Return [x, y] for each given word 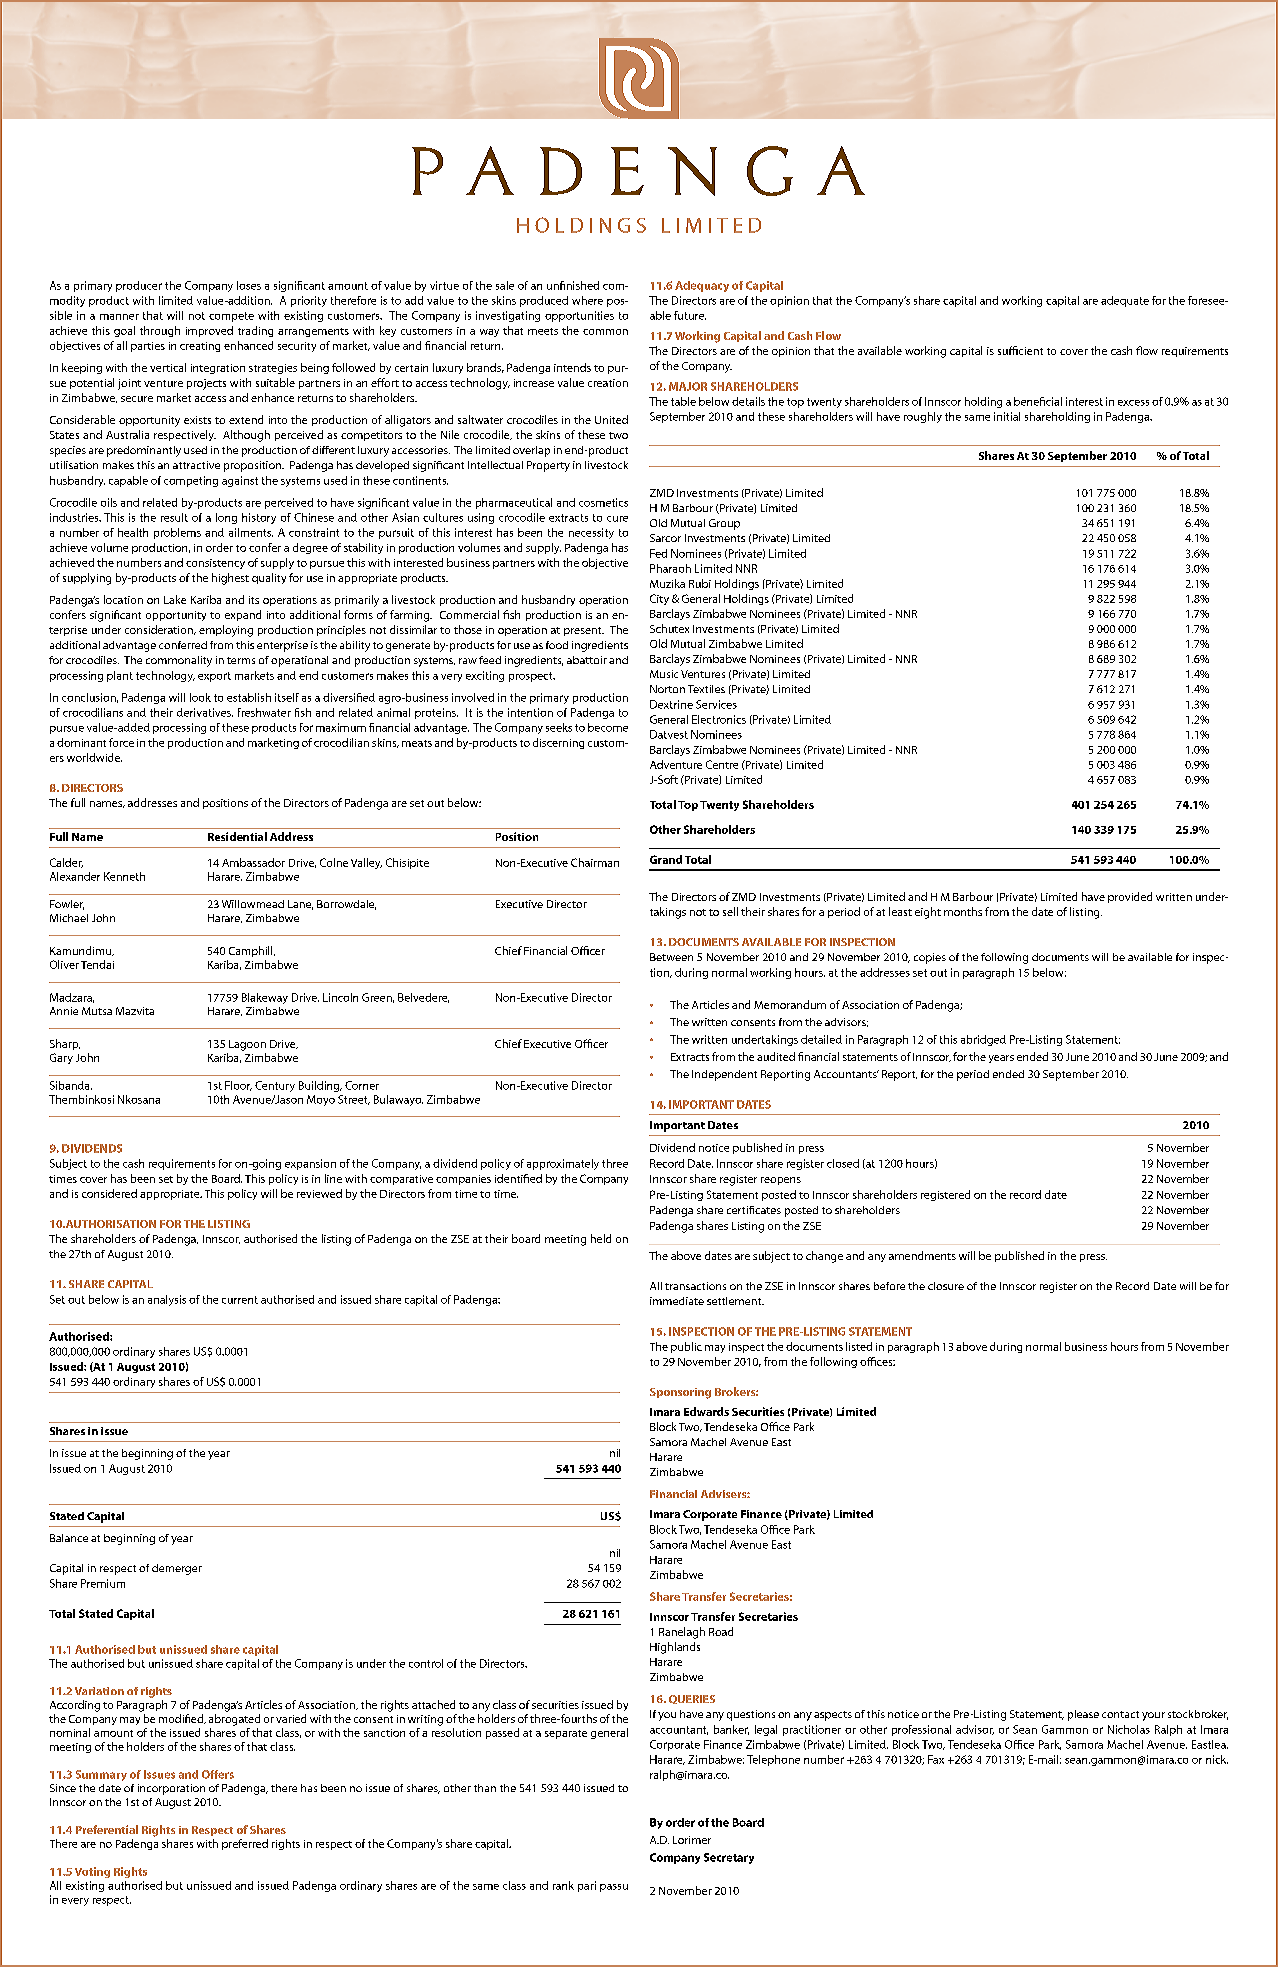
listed [859, 1346]
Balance [69, 1538]
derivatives [205, 712]
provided [1130, 897]
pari [587, 1886]
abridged [983, 1040]
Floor [238, 1086]
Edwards [706, 1411]
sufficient [1020, 350]
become [608, 727]
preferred [245, 1844]
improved [209, 331]
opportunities [579, 316]
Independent [724, 1075]
